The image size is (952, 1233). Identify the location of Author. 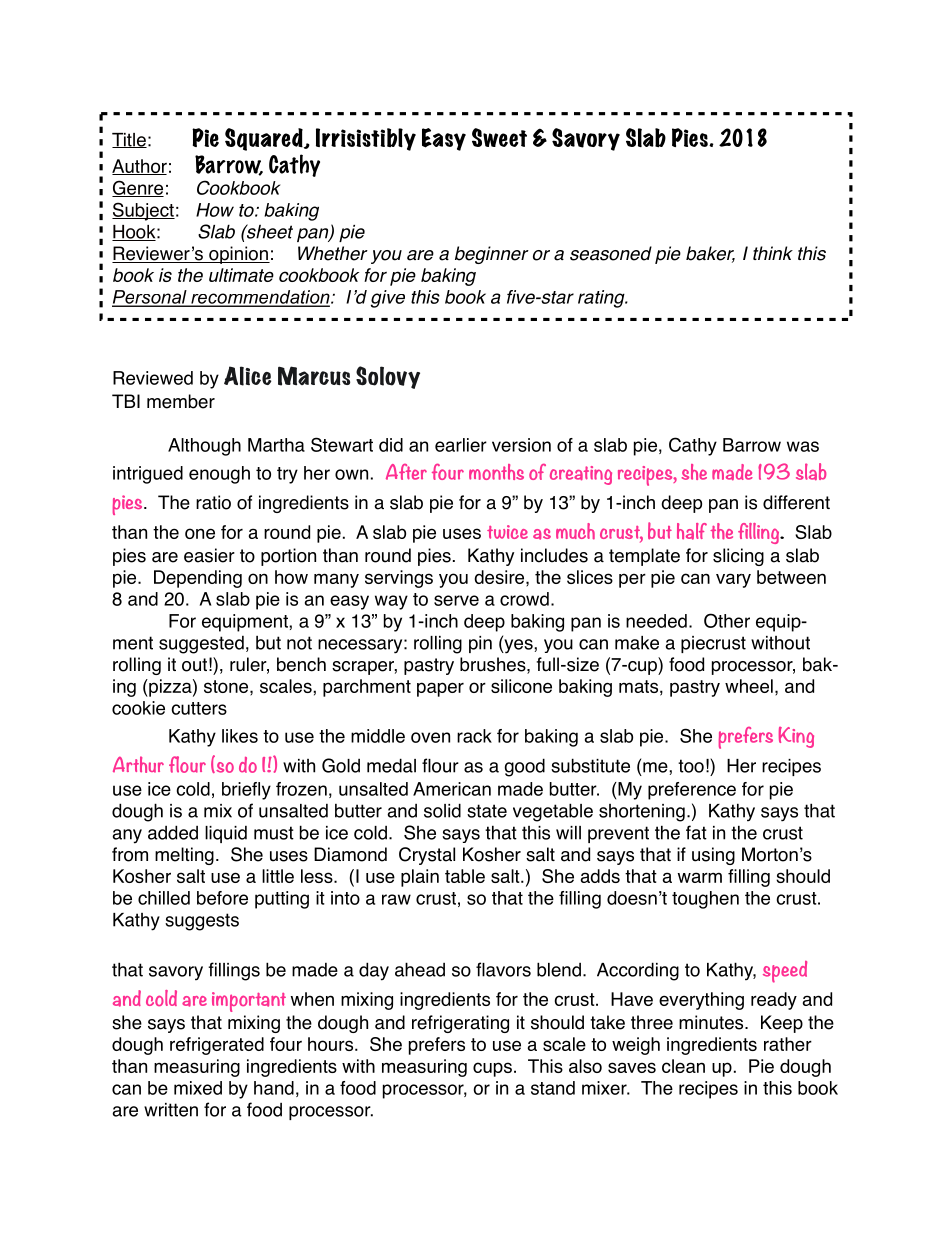
(139, 167).
